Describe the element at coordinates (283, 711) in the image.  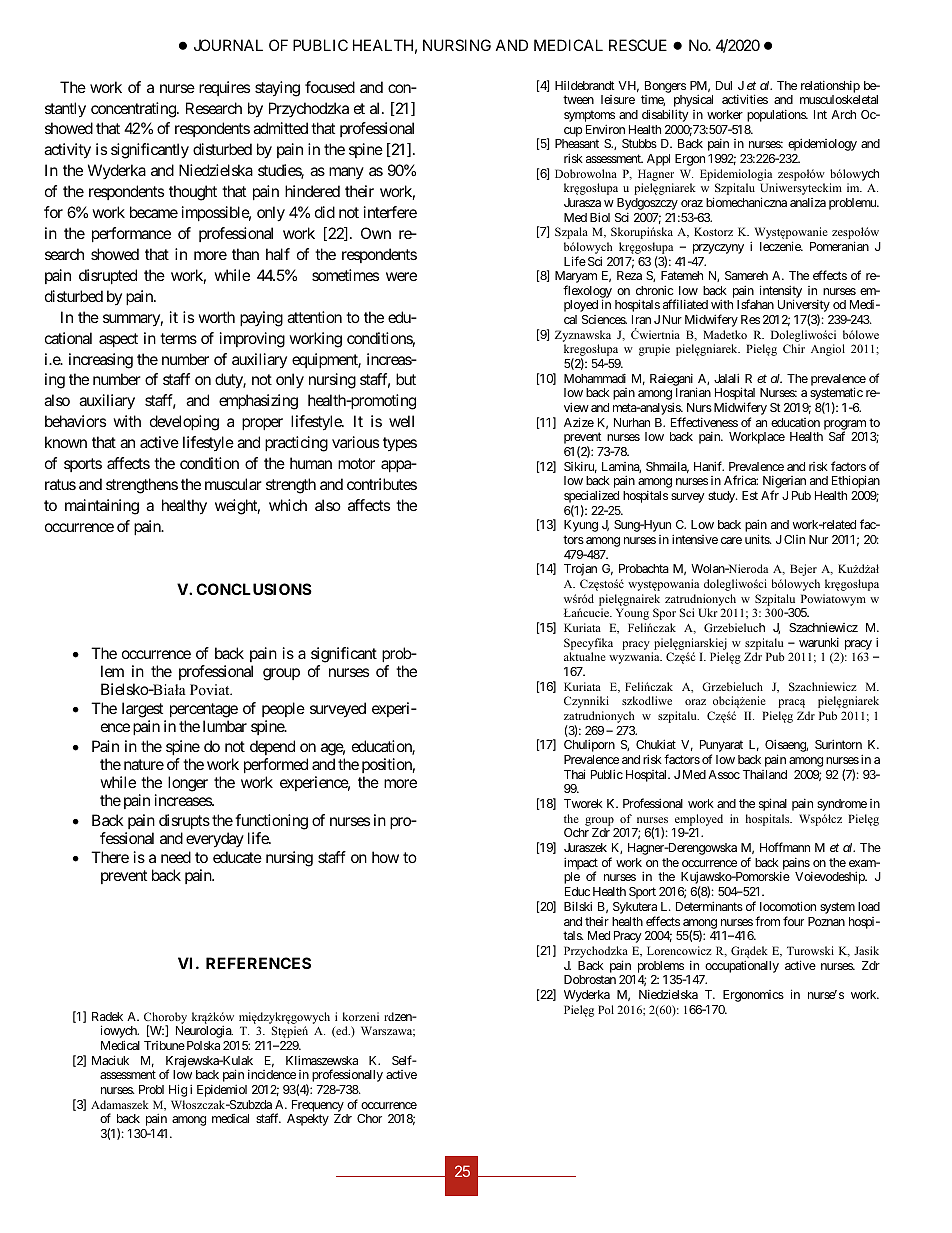
I see `people` at that location.
